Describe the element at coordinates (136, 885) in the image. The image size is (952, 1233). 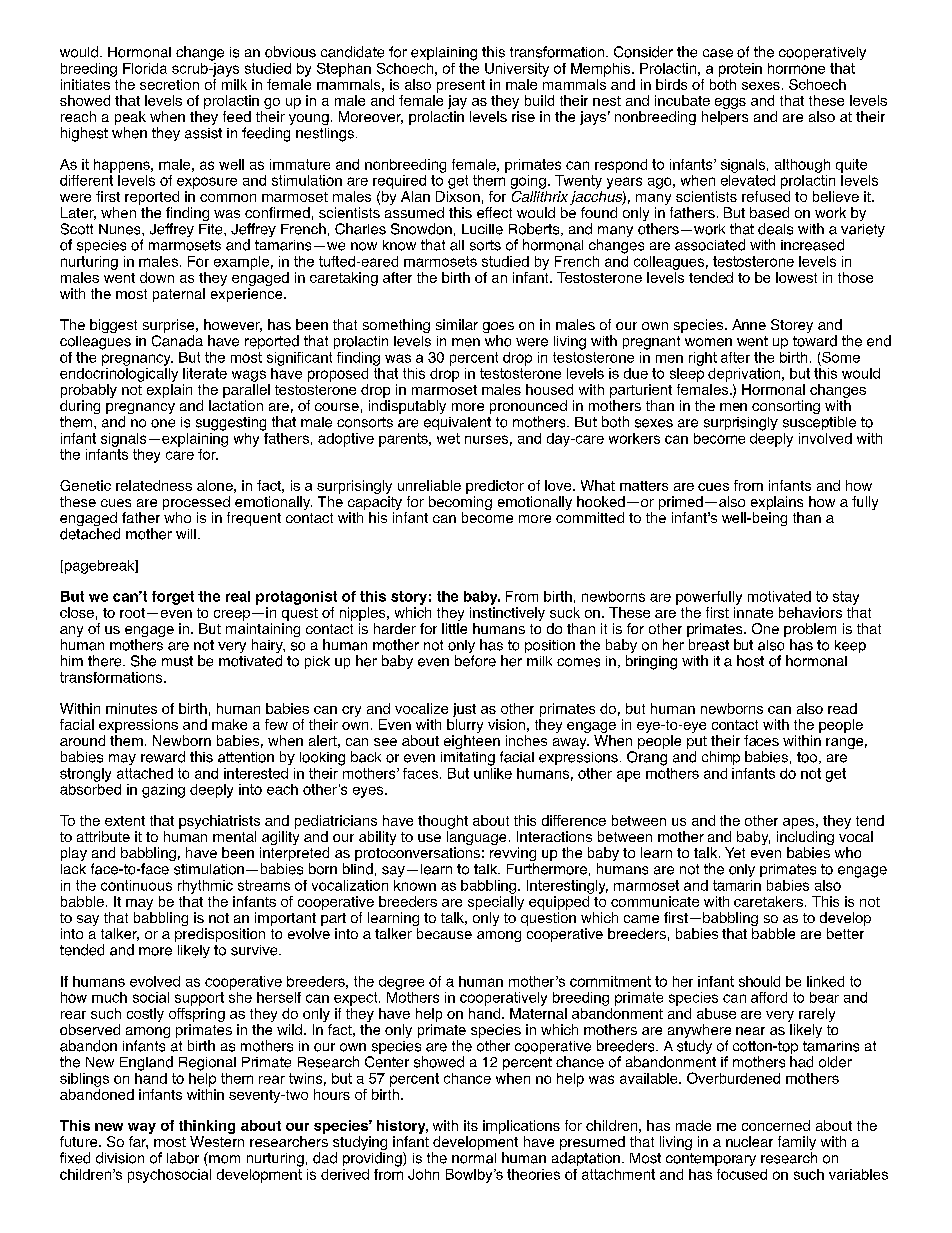
I see `continuous` at that location.
